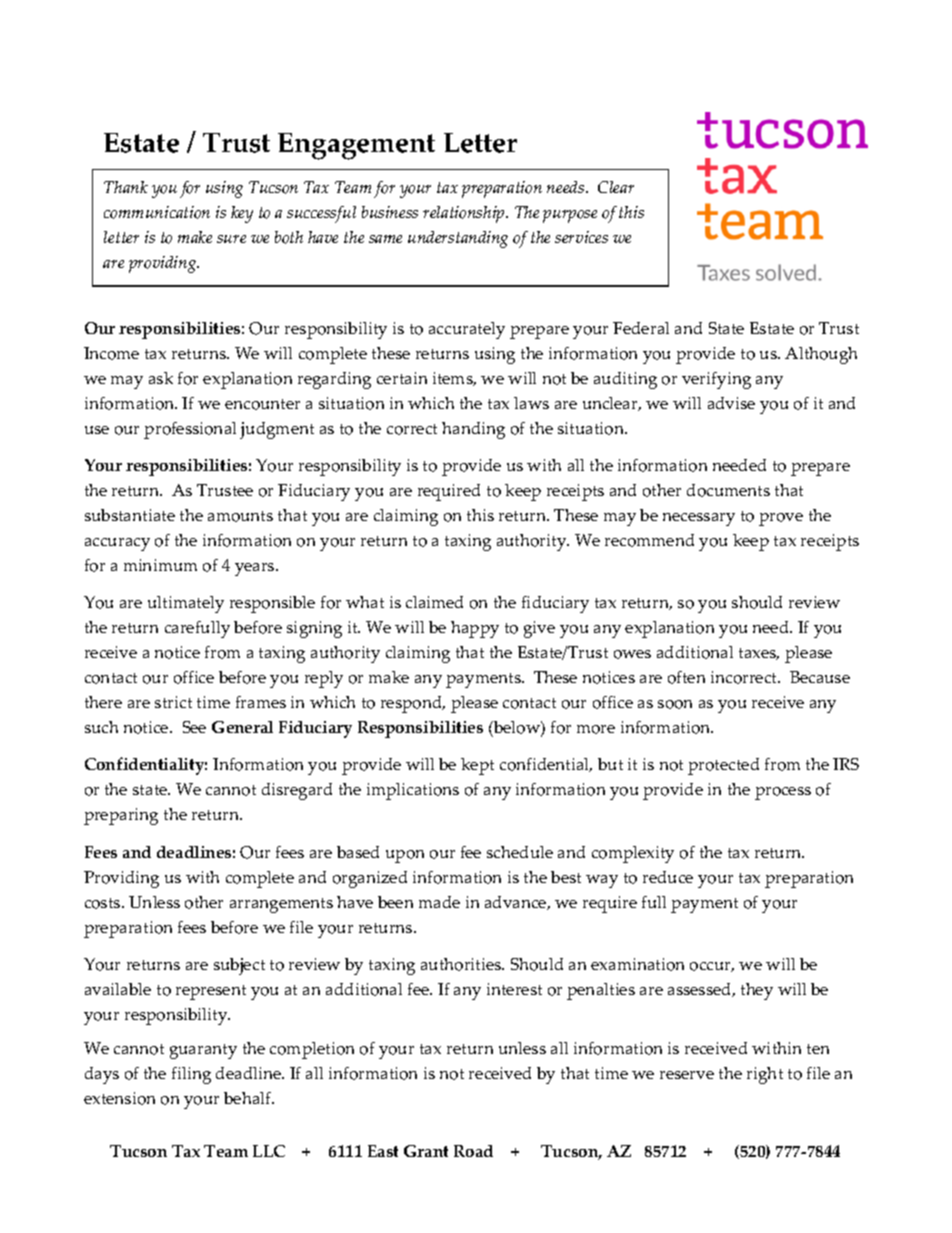 This image has width=952, height=1233. Describe the element at coordinates (475, 629) in the image. I see `happy` at that location.
